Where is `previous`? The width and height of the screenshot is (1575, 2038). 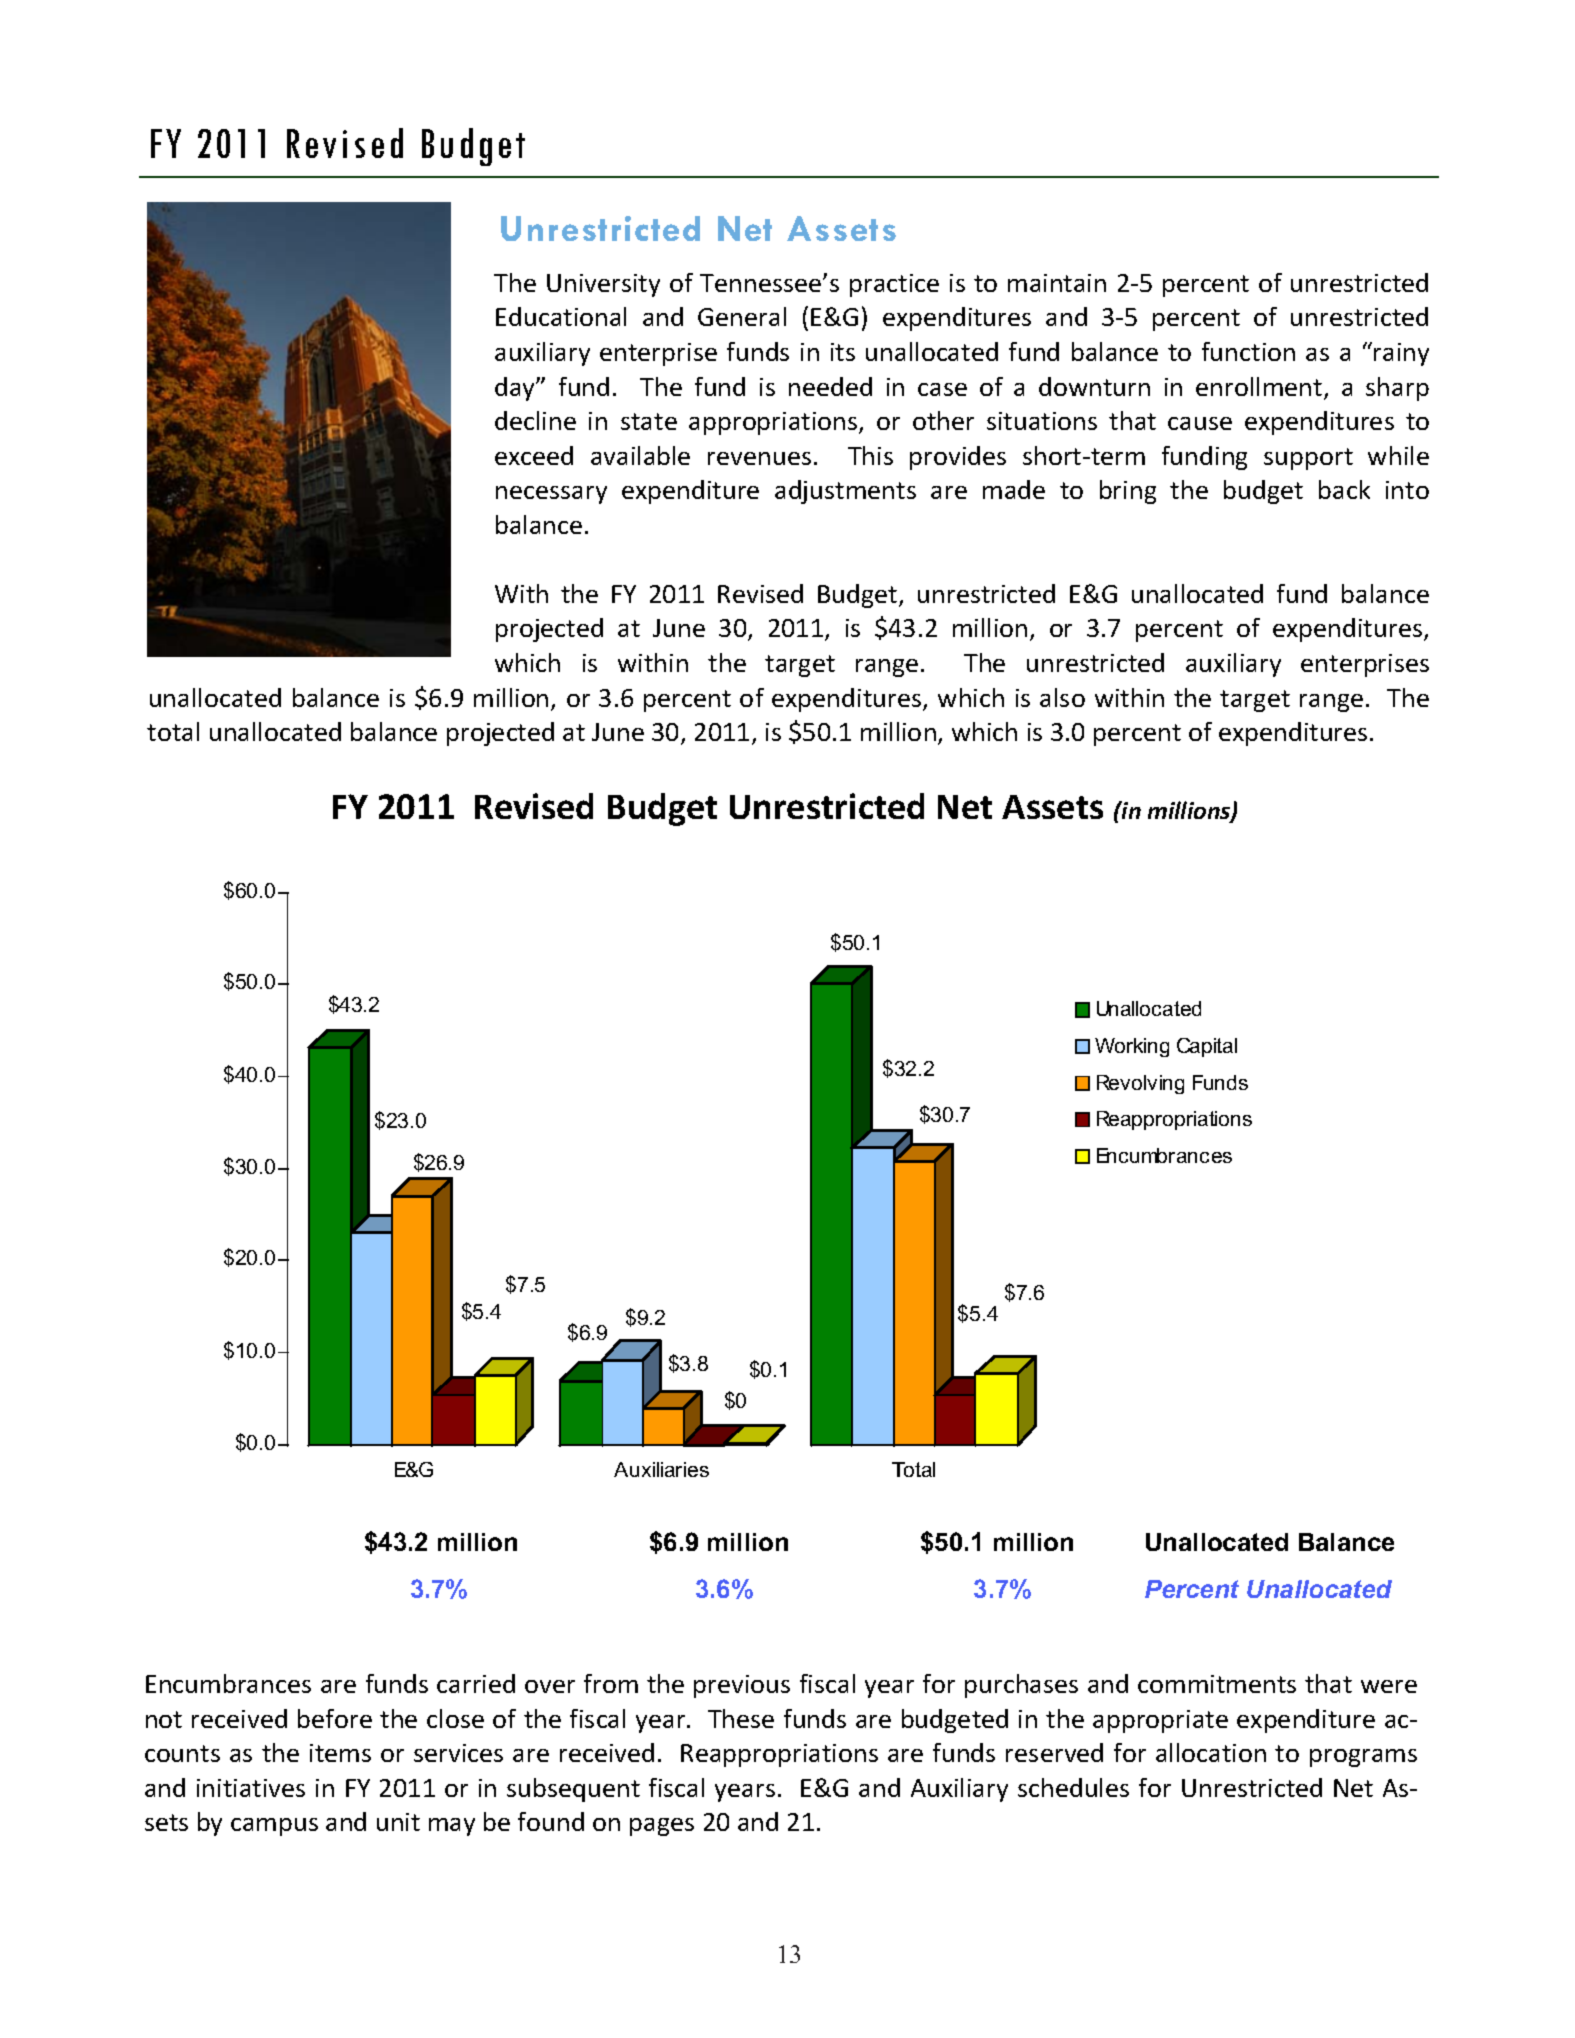
previous is located at coordinates (742, 1686).
